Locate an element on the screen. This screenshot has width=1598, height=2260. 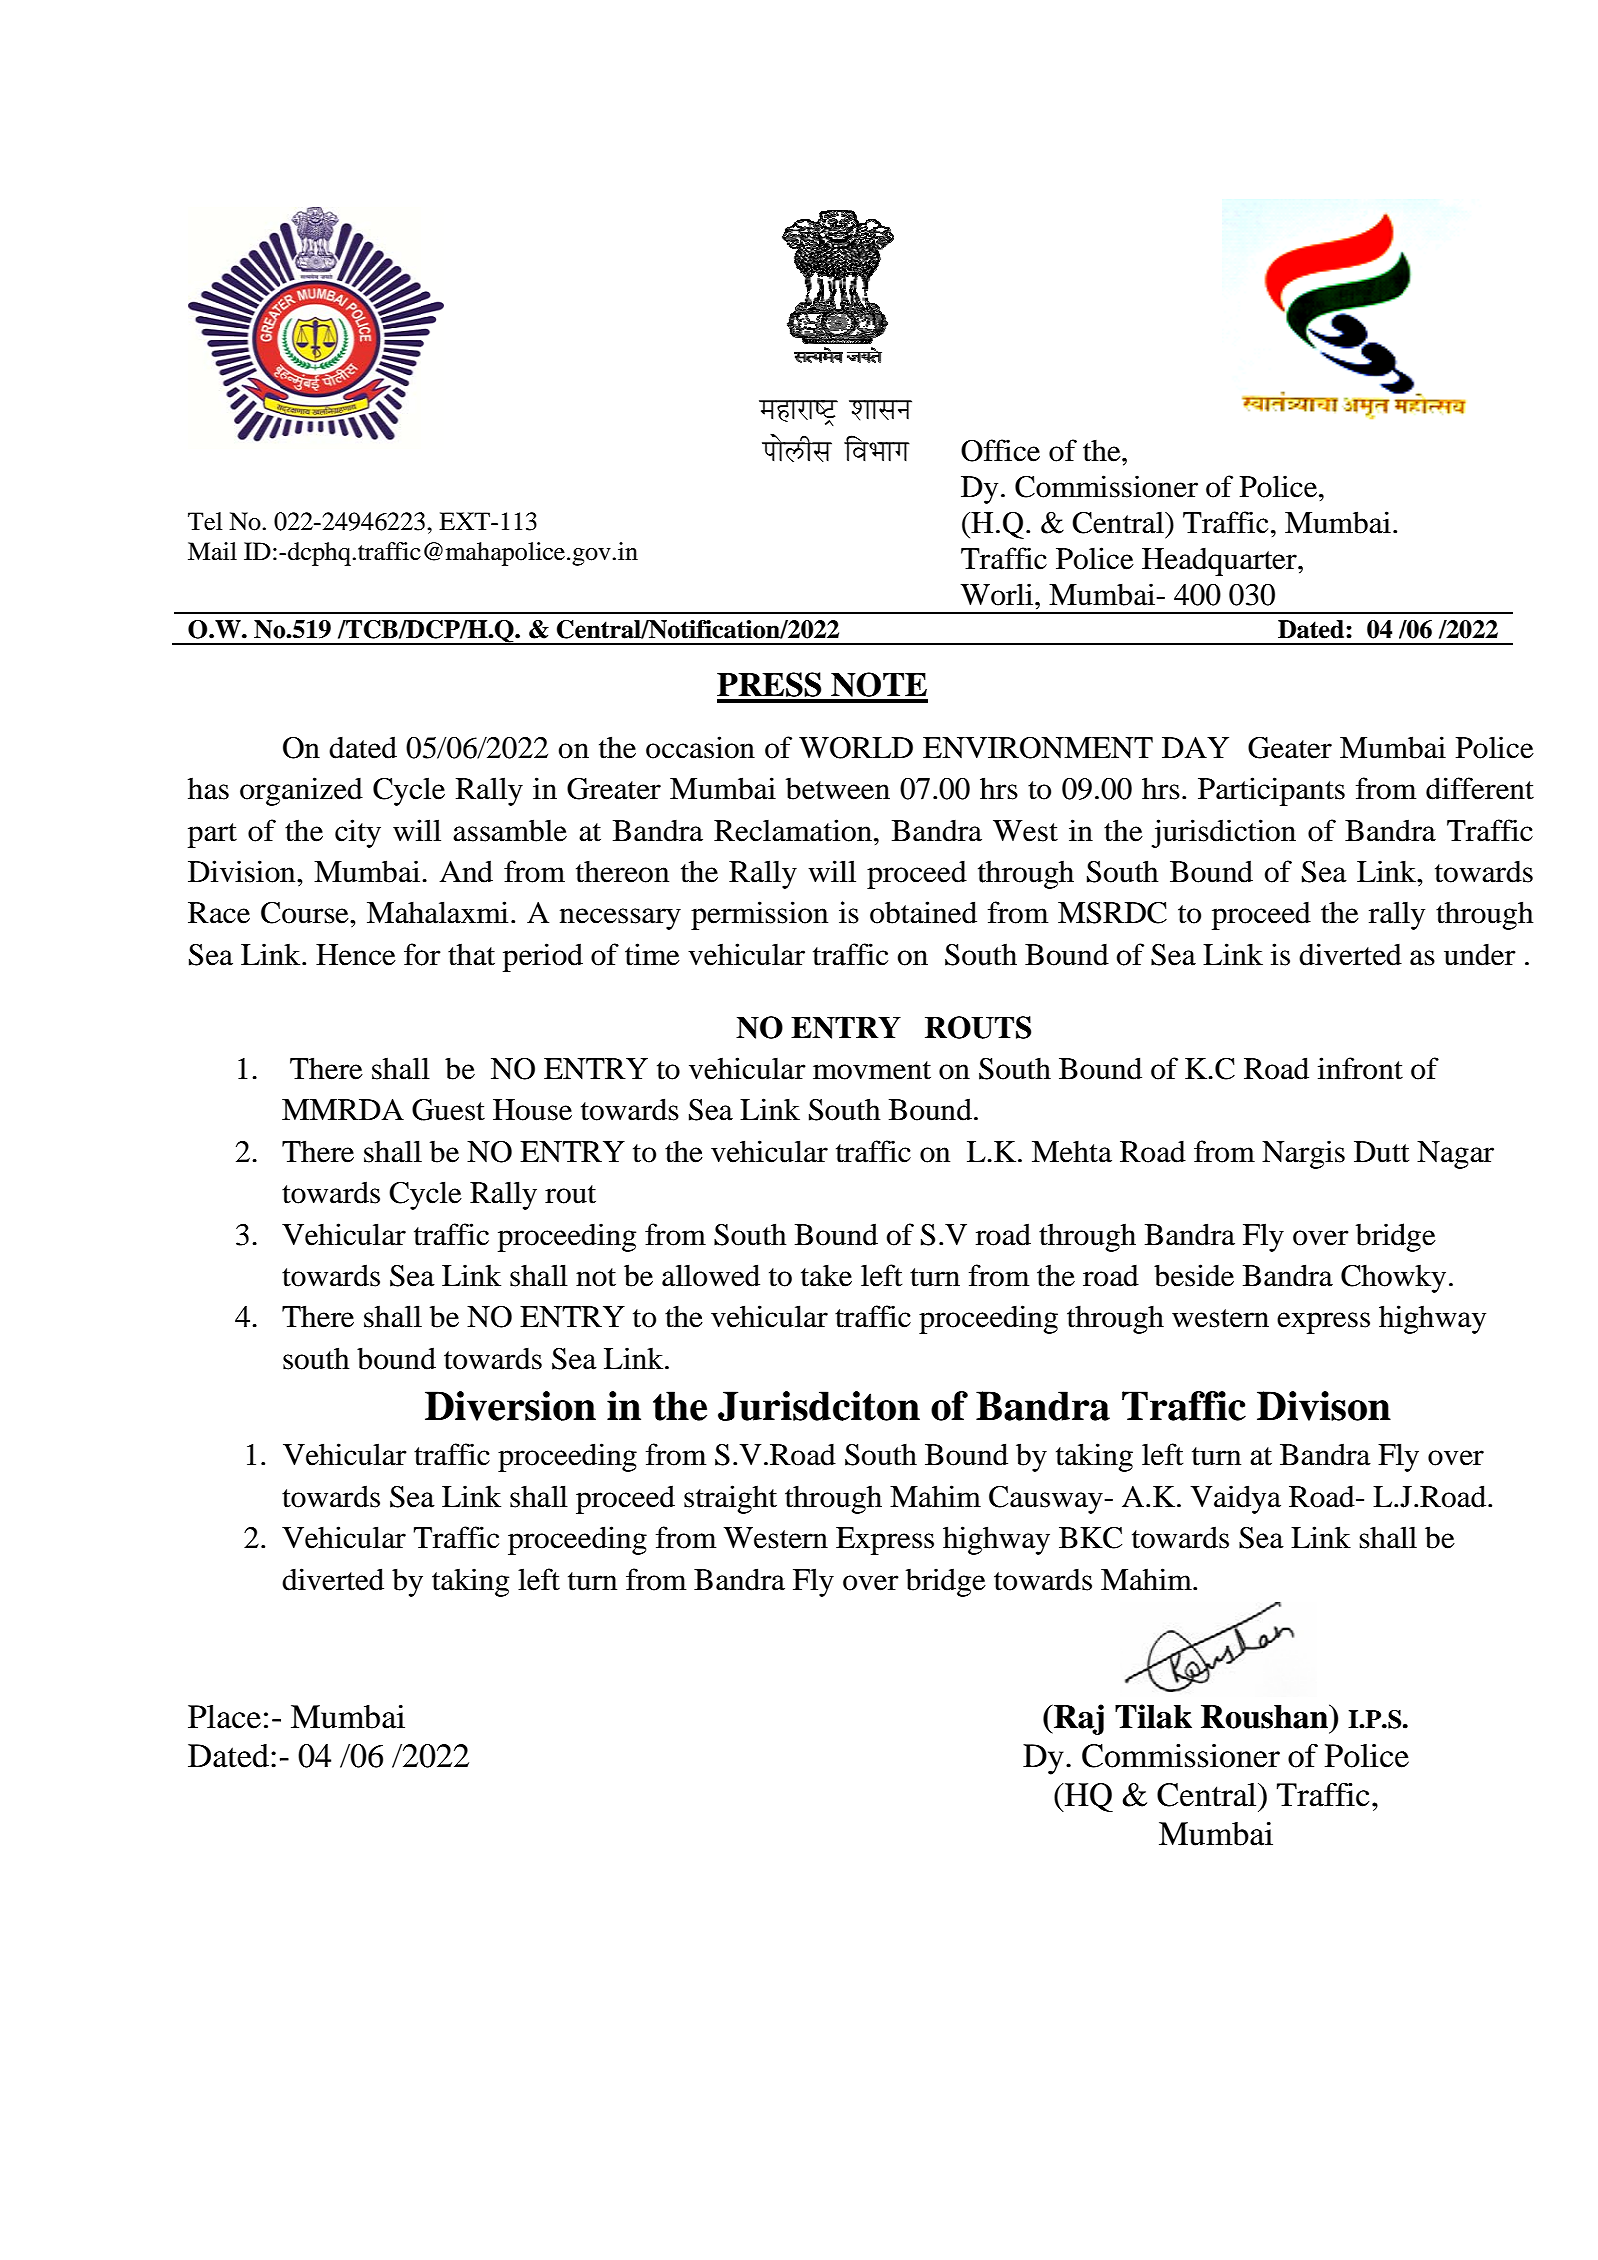
Fly is located at coordinates (813, 1582).
